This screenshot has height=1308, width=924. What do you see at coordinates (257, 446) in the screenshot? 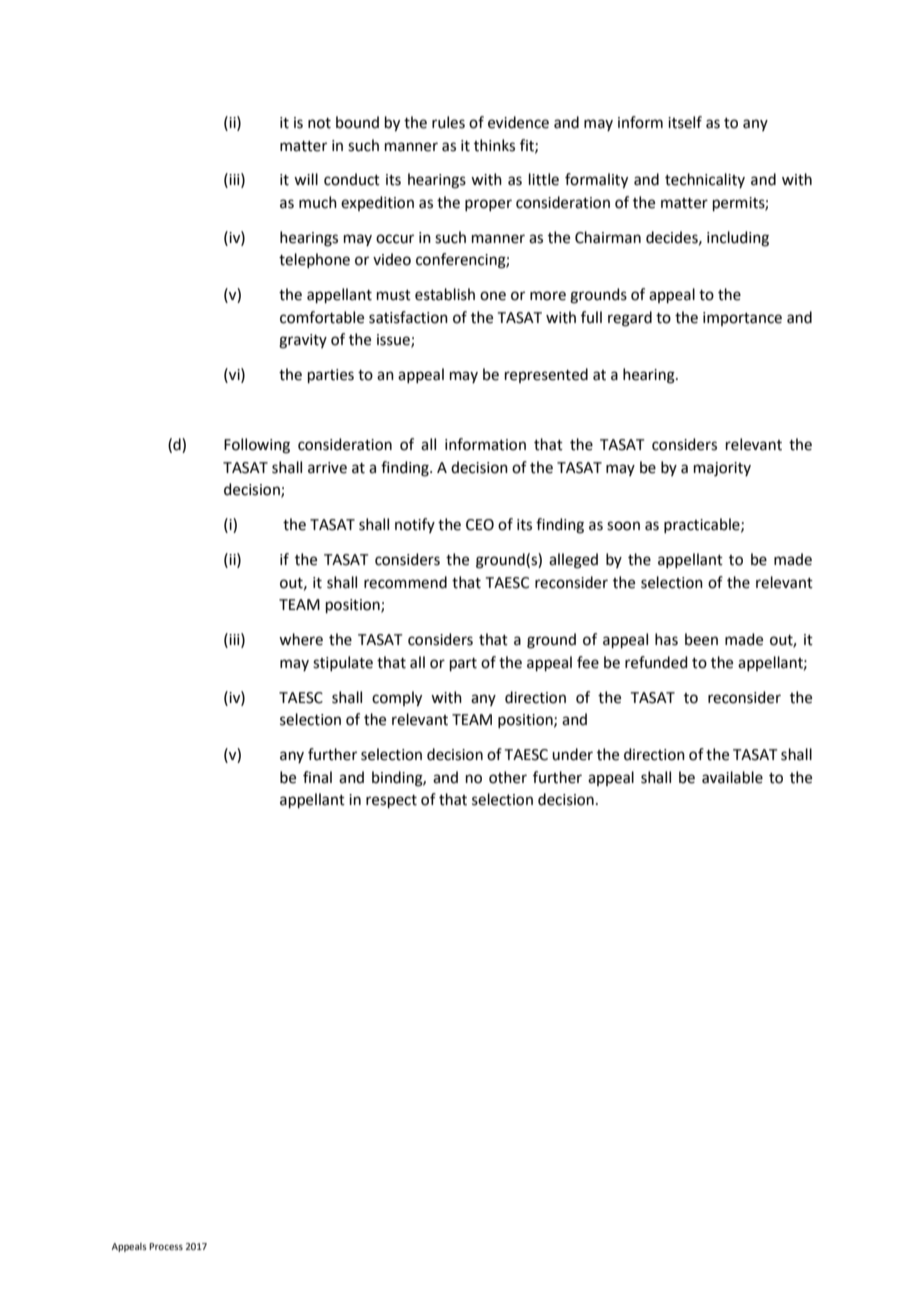
I see `Following` at bounding box center [257, 446].
